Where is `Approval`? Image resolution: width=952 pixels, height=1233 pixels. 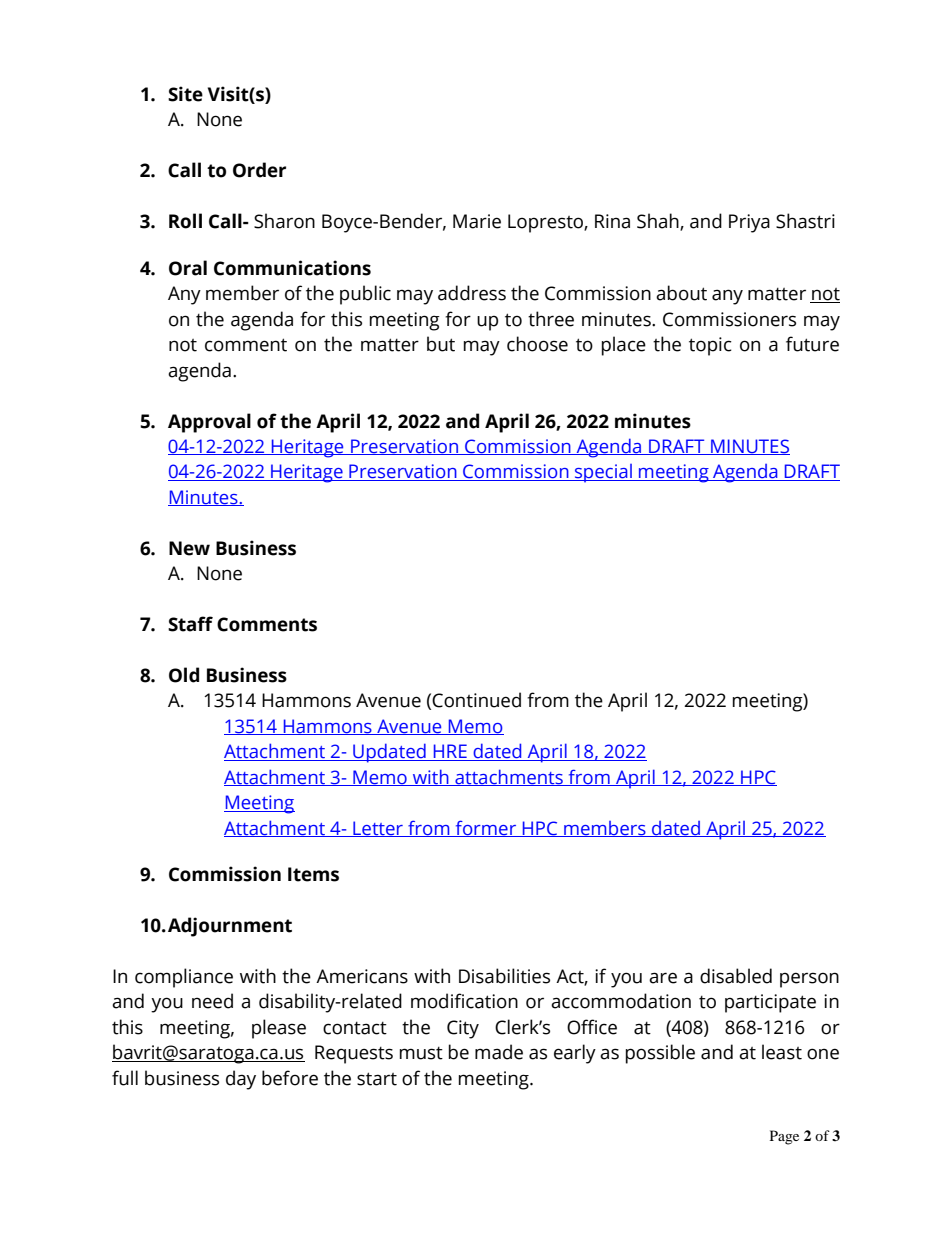 Approval is located at coordinates (209, 423).
